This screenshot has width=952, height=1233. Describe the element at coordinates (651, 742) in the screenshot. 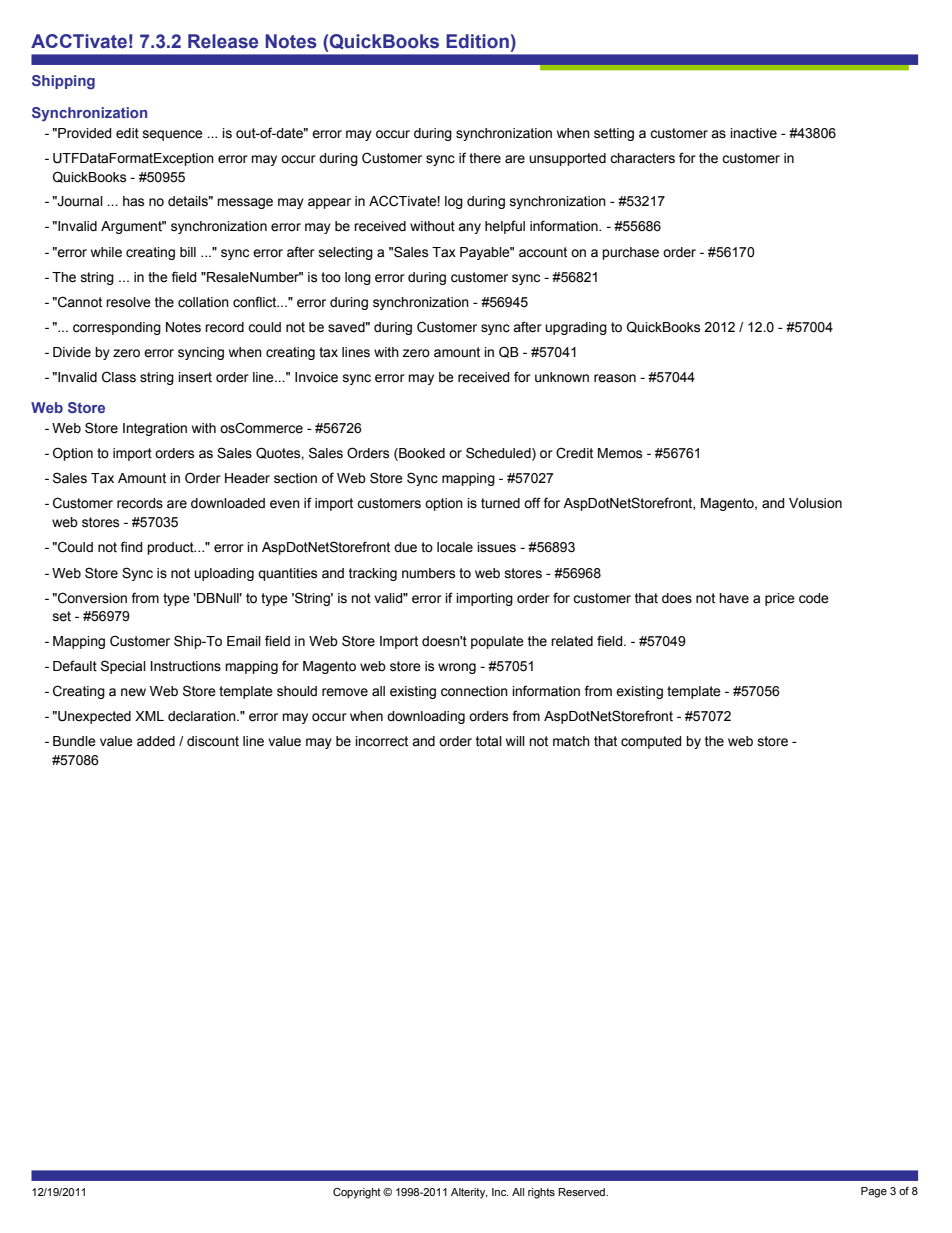

I see `computed` at that location.
